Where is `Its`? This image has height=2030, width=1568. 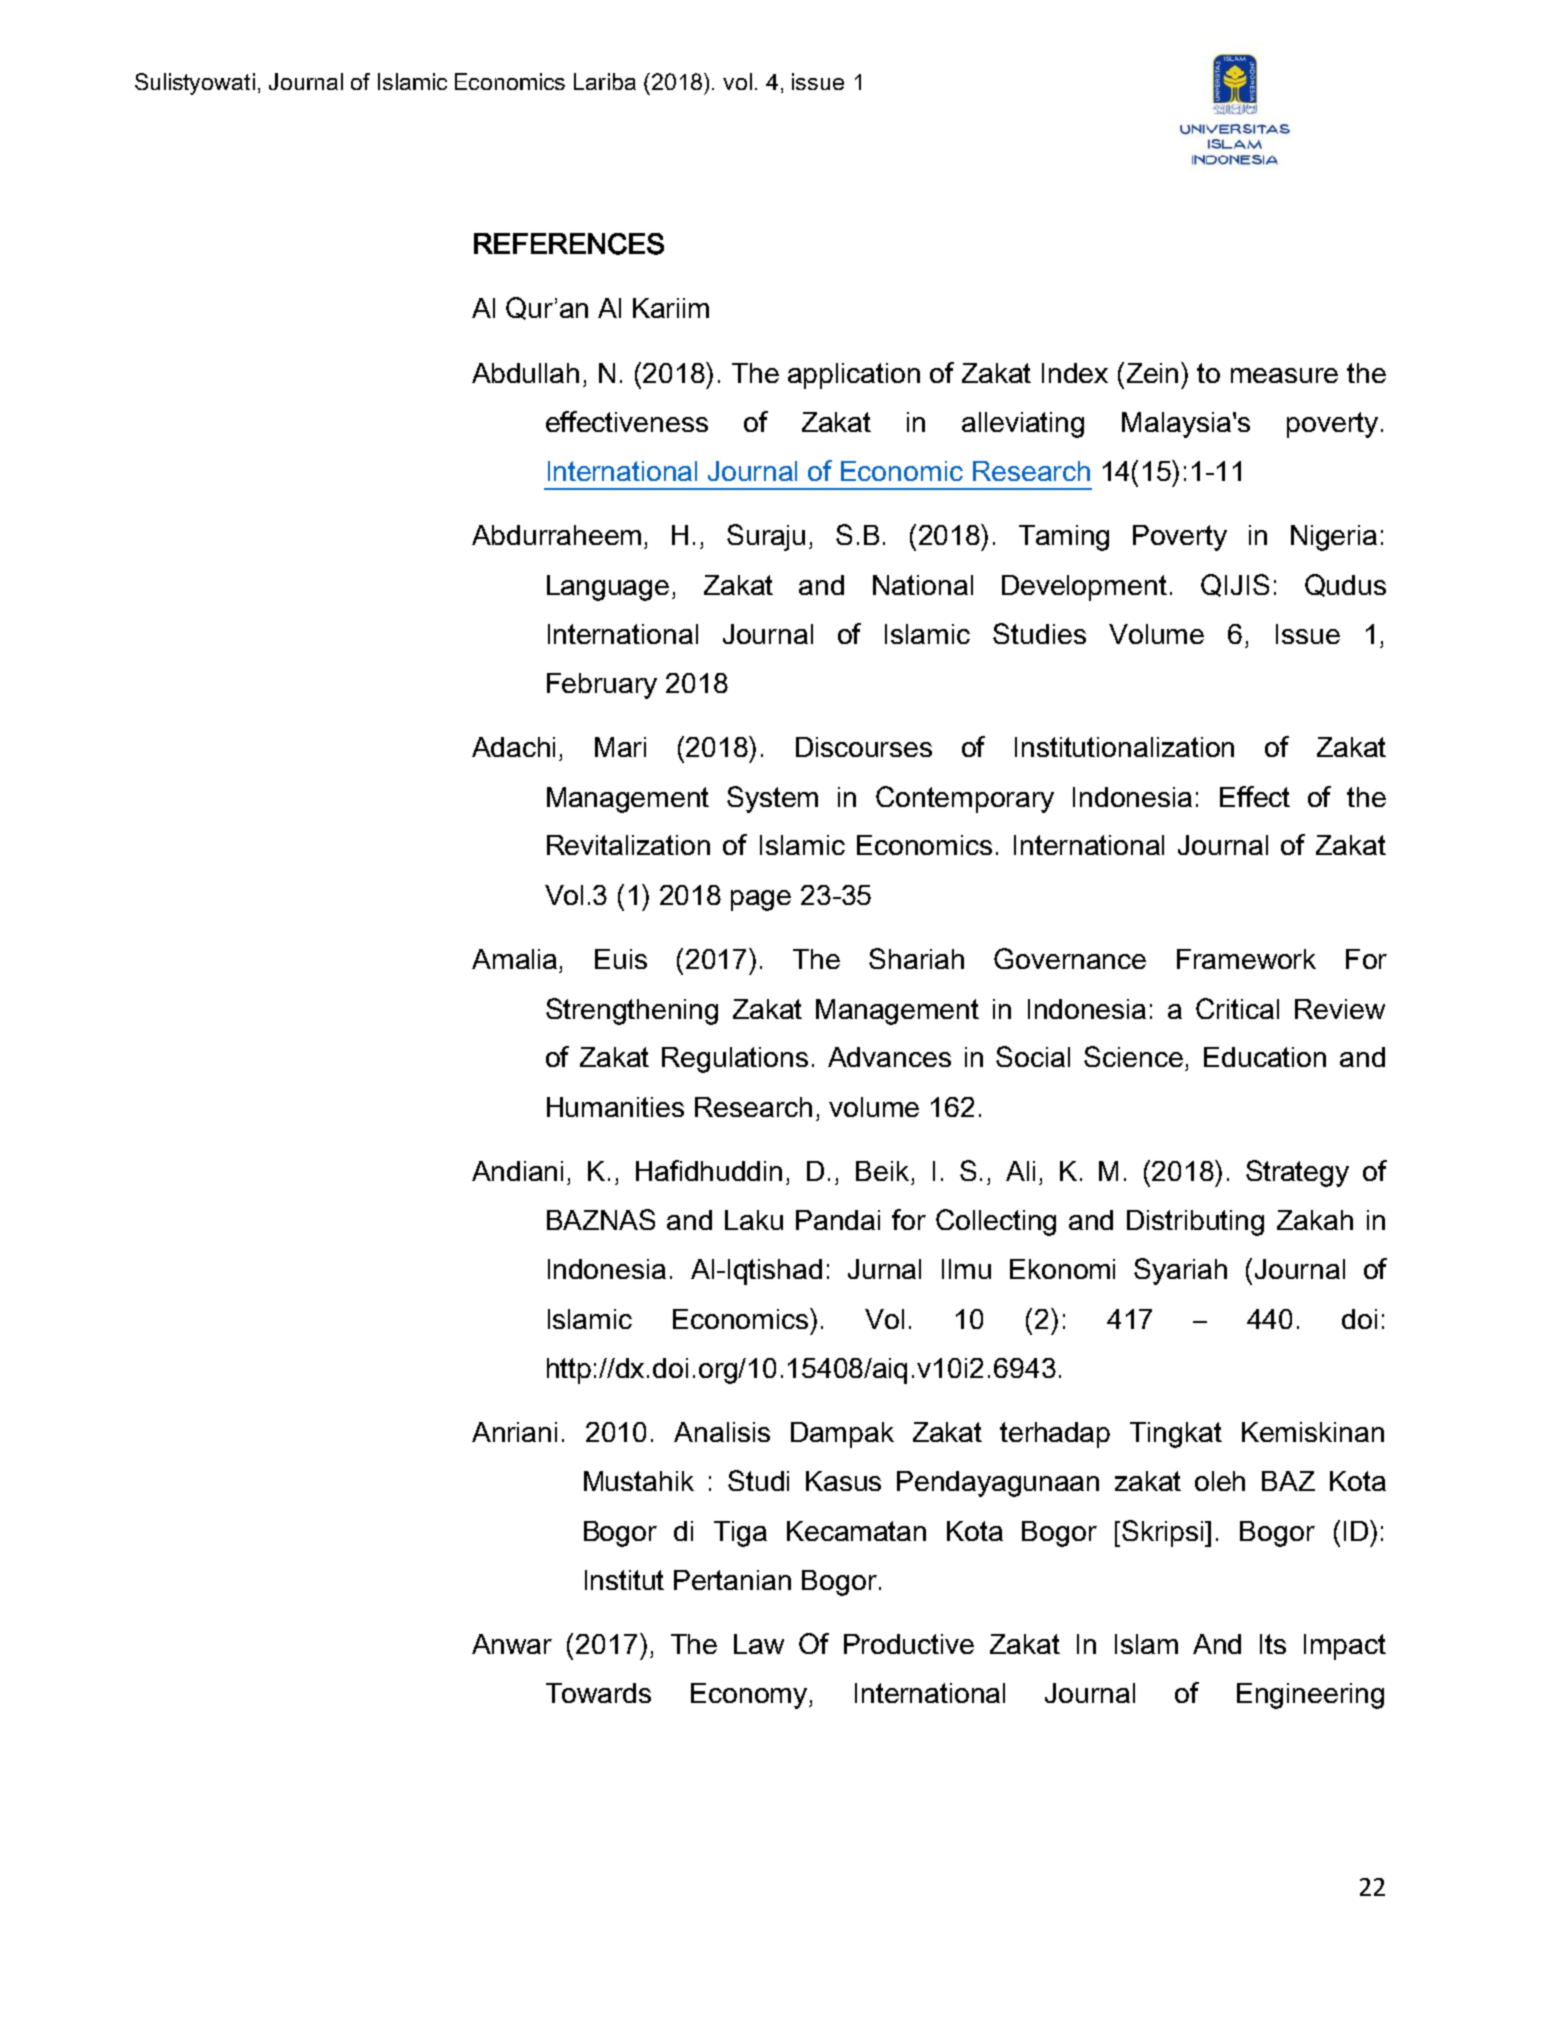 Its is located at coordinates (1273, 1644).
